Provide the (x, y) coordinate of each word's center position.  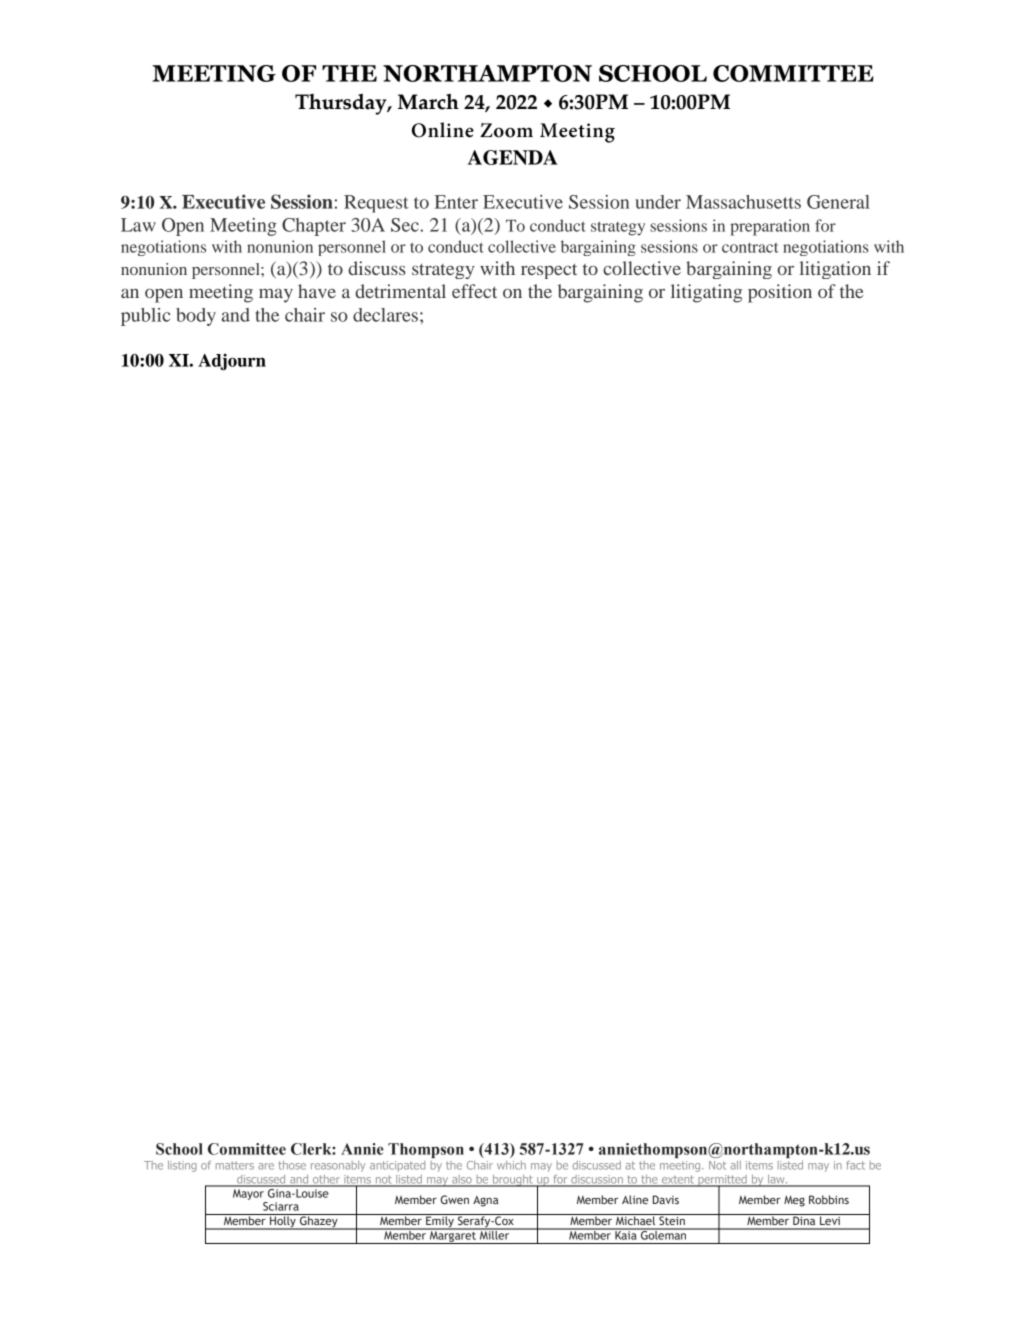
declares (385, 315)
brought (513, 1181)
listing (182, 1166)
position (780, 293)
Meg (794, 1201)
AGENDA (513, 157)
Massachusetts (743, 202)
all (735, 1165)
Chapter (314, 227)
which (511, 1165)
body (196, 317)
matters (235, 1165)
